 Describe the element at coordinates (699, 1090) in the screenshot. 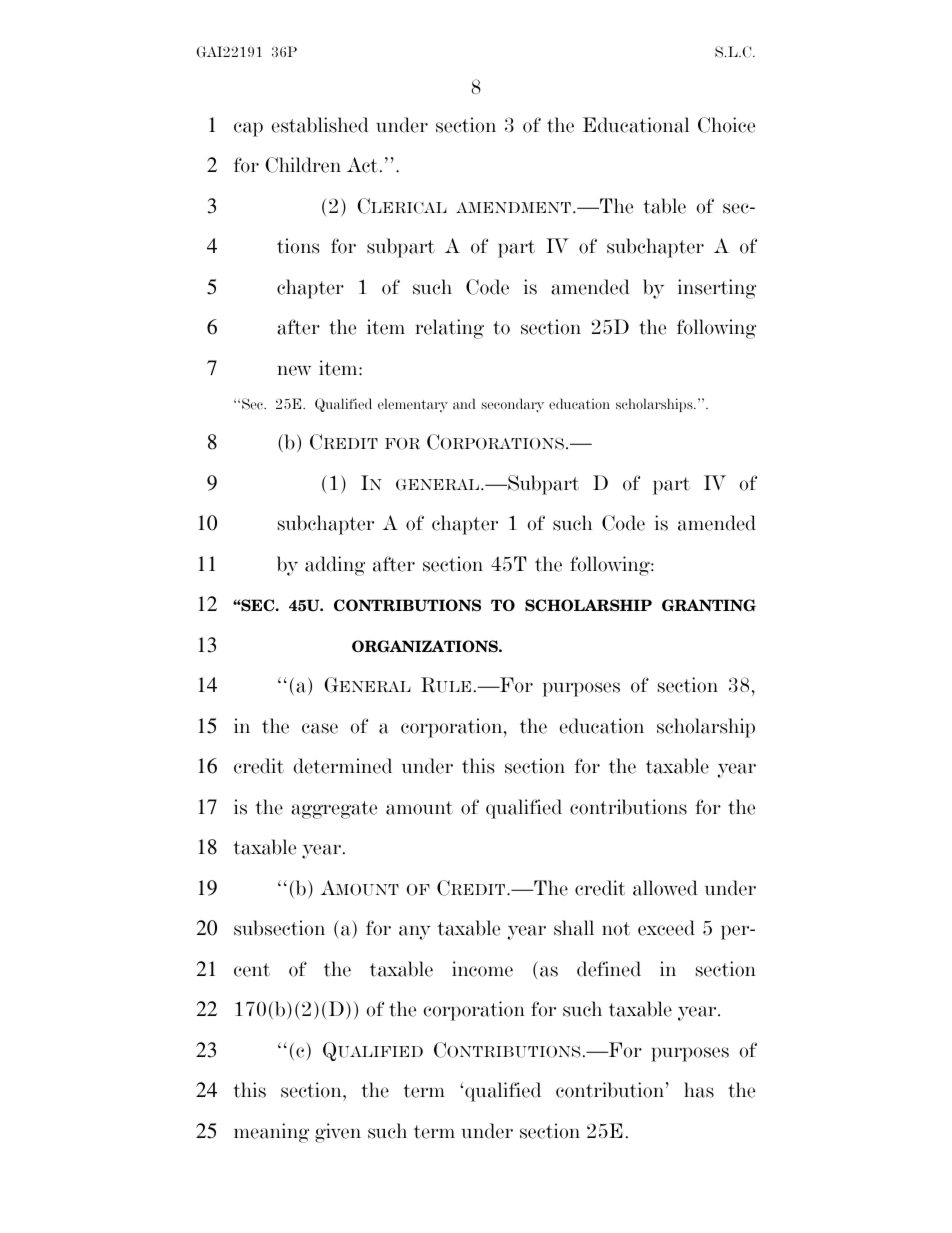

I see `has` at that location.
